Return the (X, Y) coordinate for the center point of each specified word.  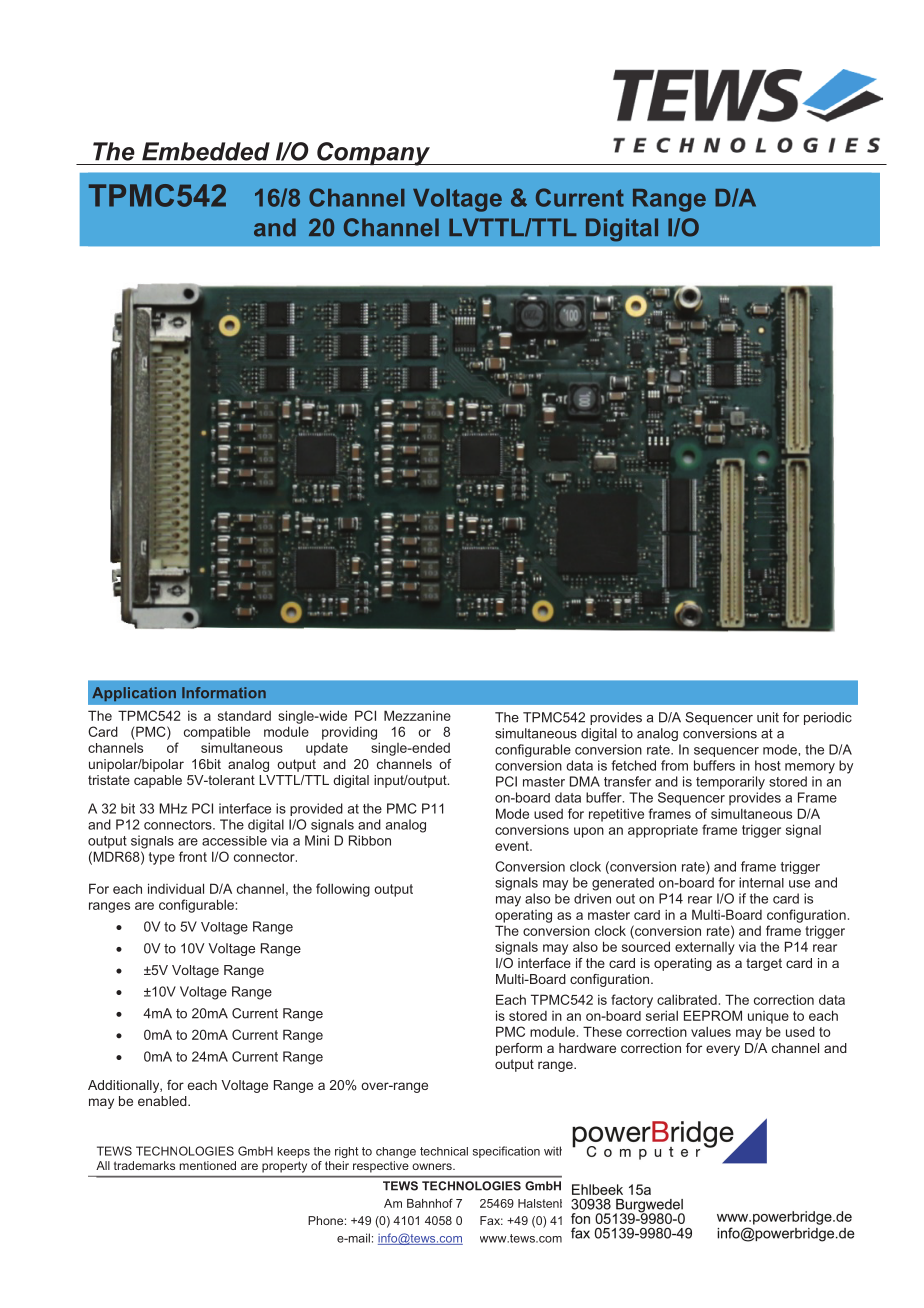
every (723, 1050)
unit (768, 717)
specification (506, 1152)
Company (373, 154)
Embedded (206, 151)
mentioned (208, 1165)
